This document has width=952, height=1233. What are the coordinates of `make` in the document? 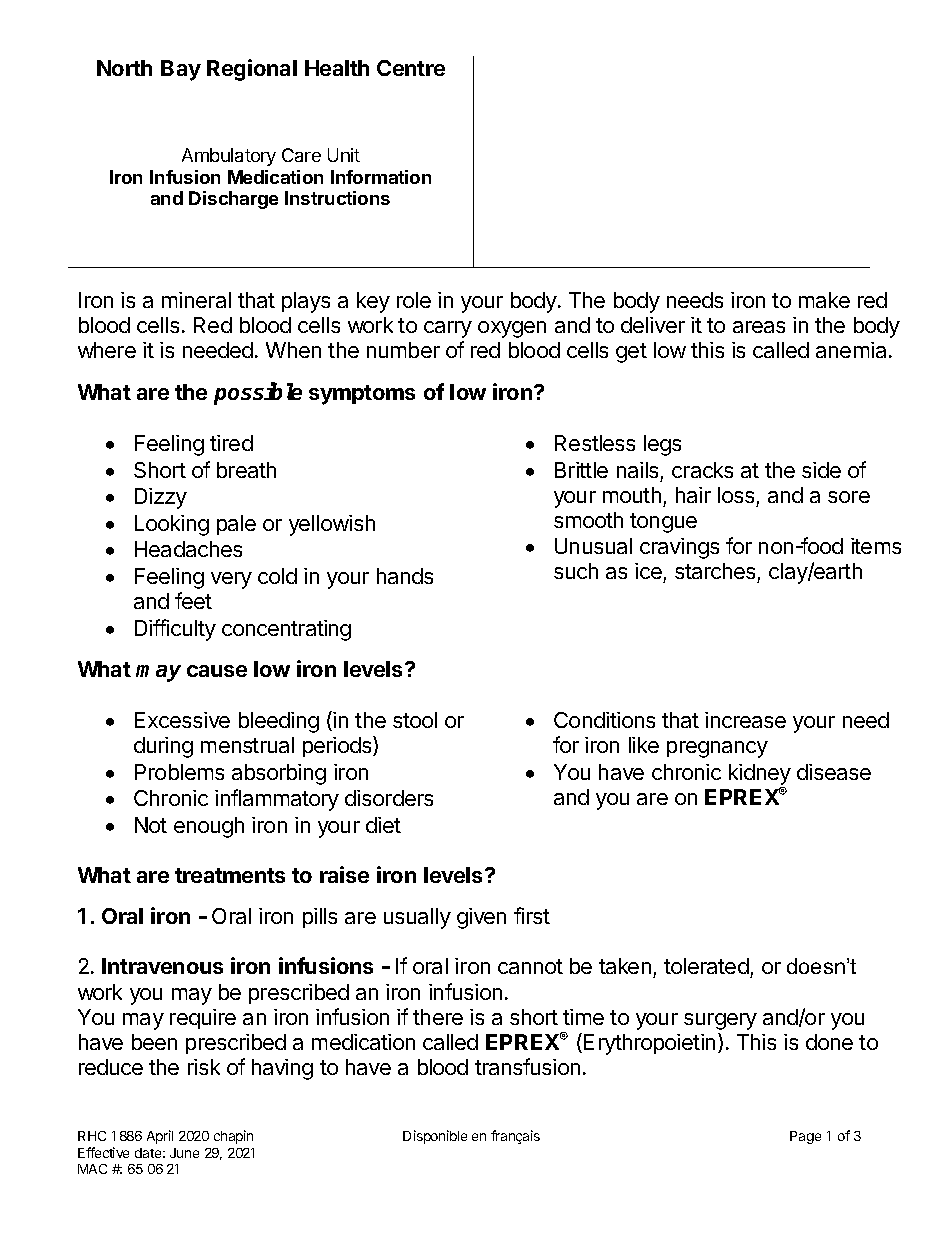 It's located at (824, 300).
